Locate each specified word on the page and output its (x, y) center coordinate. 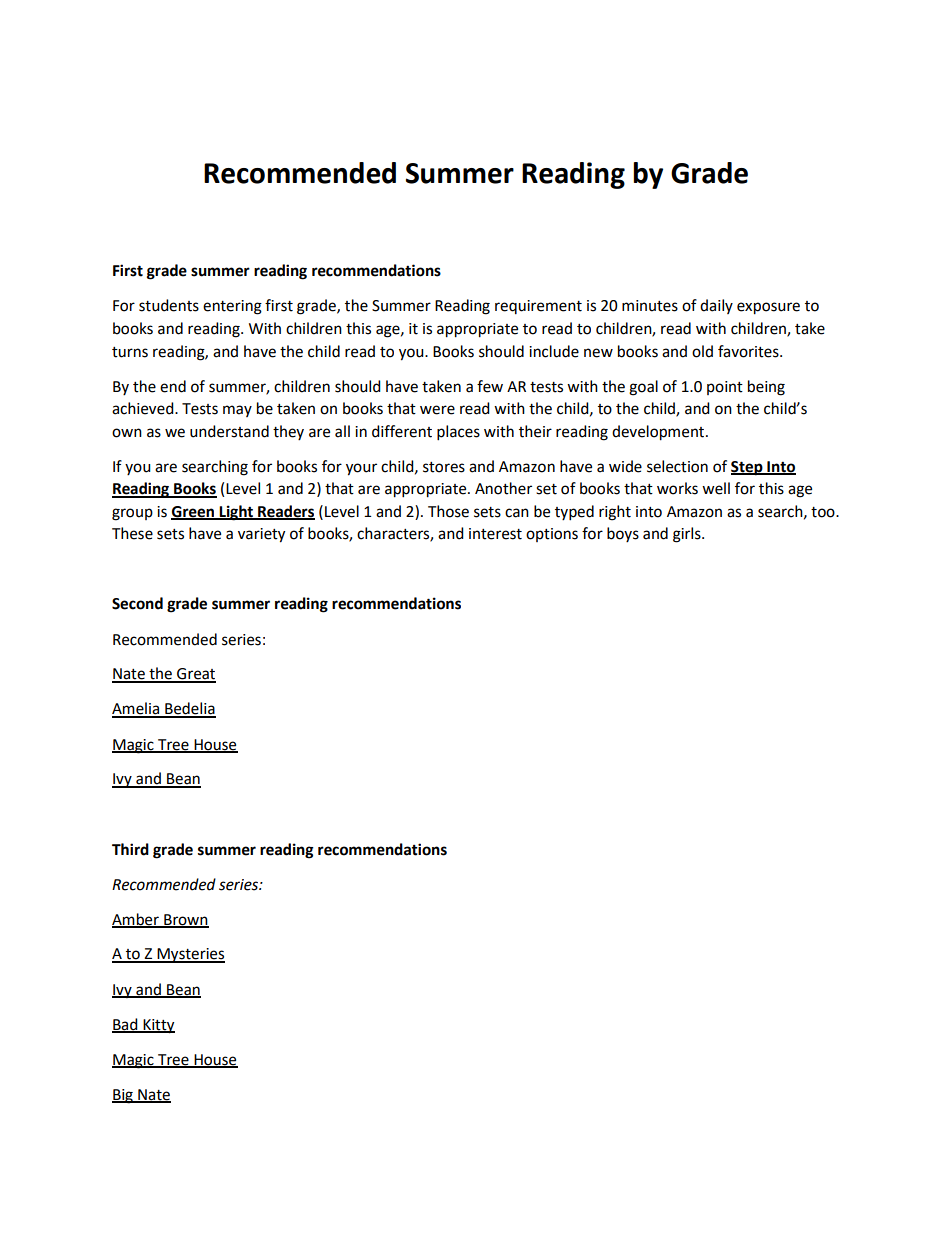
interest (495, 534)
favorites (749, 351)
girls (688, 535)
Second (137, 603)
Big (123, 1096)
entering (232, 307)
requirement (538, 307)
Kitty (158, 1026)
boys (623, 534)
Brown (185, 920)
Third (130, 849)
